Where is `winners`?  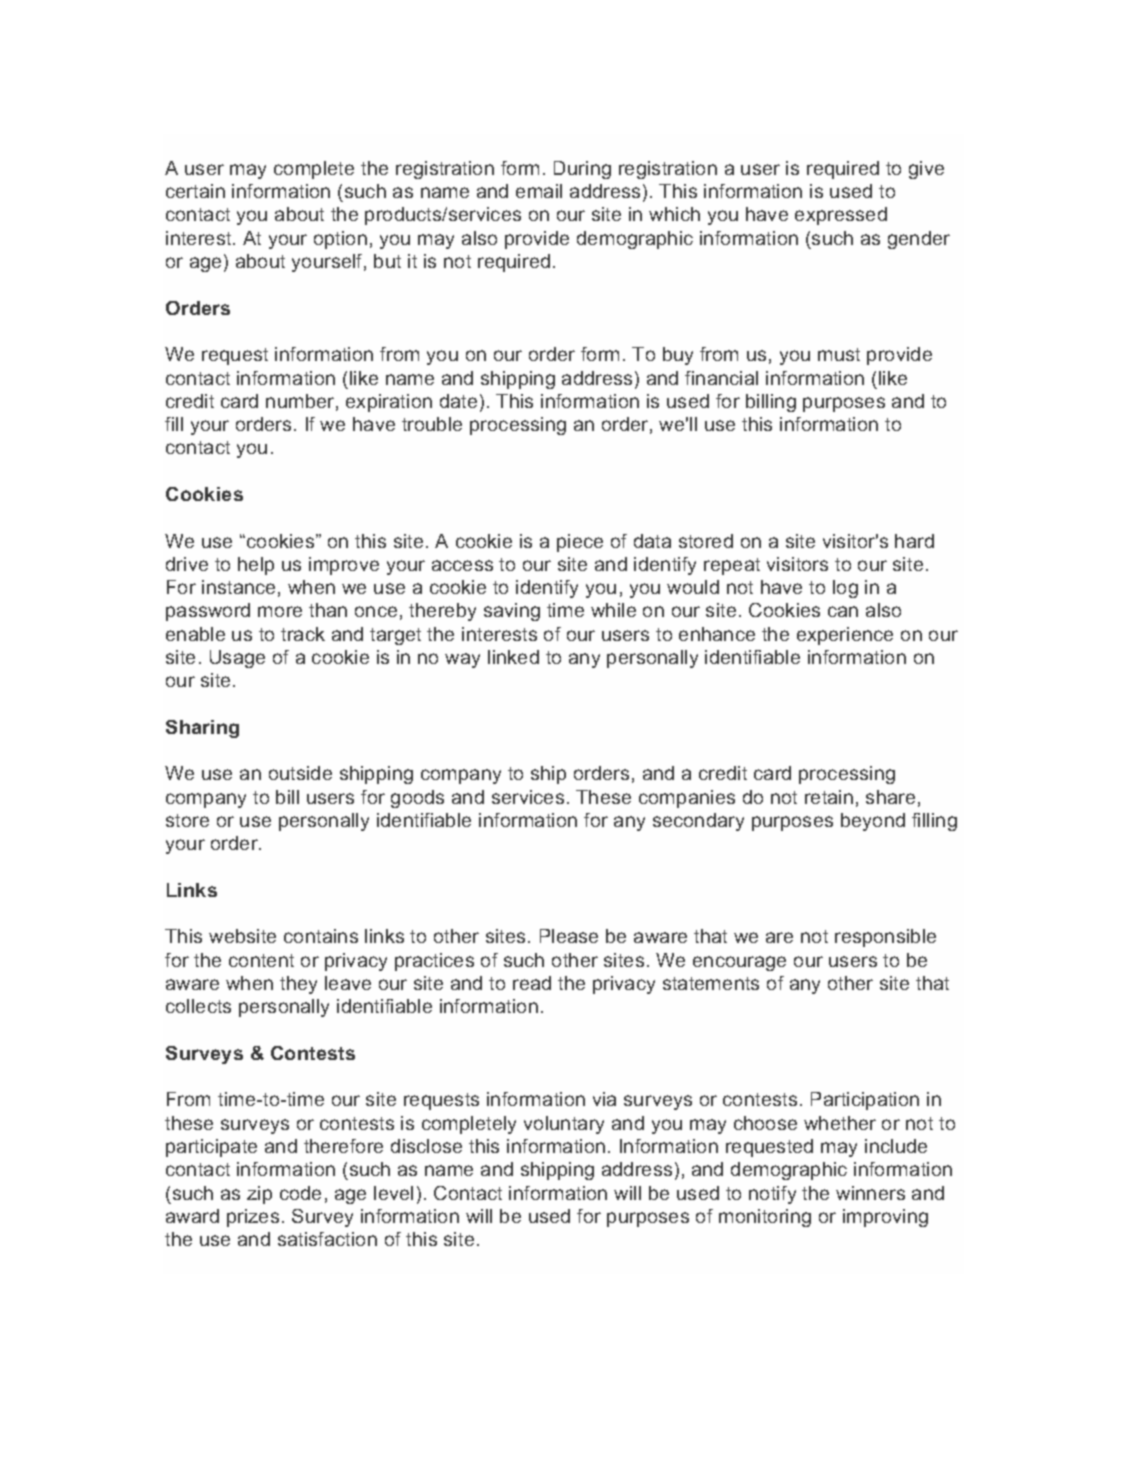
winners is located at coordinates (870, 1193).
